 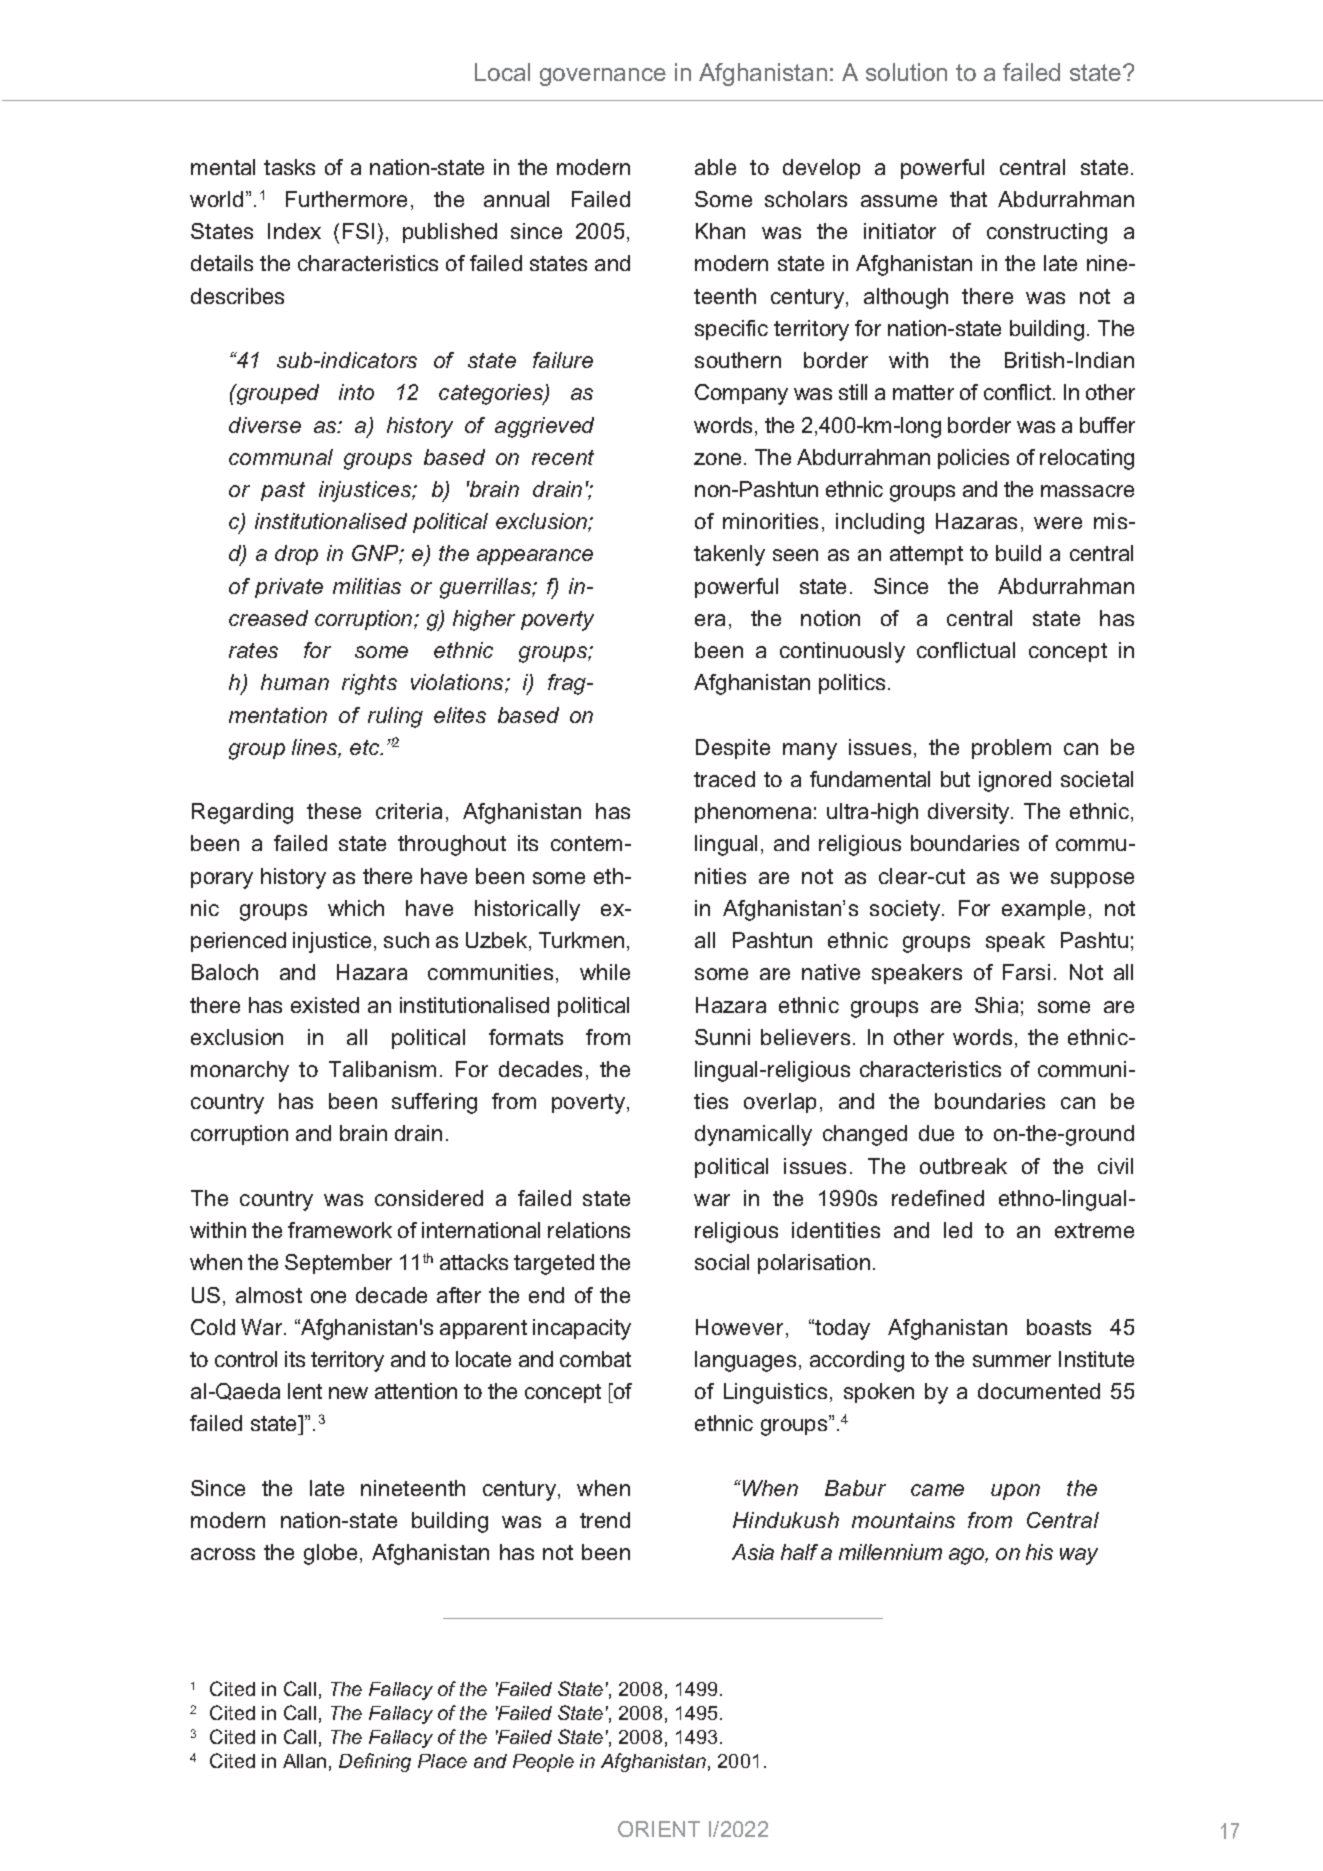 I want to click on which, so click(x=356, y=908).
